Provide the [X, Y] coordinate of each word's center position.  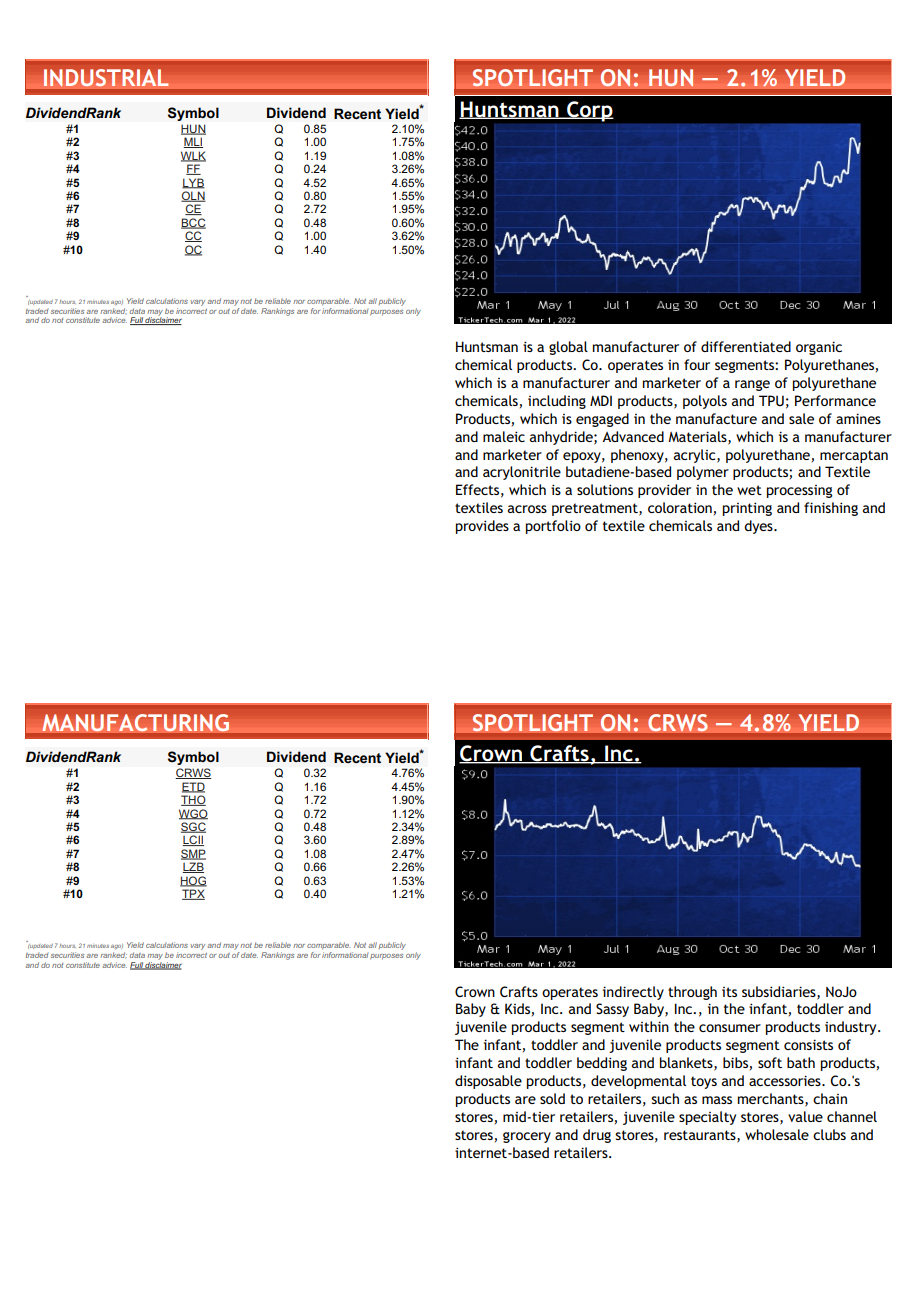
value [805, 1116]
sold [552, 1098]
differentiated [746, 346]
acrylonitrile [522, 473]
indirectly [633, 993]
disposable [488, 1082]
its [729, 992]
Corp [589, 111]
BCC [193, 223]
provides [482, 527]
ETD [193, 787]
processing [799, 491]
